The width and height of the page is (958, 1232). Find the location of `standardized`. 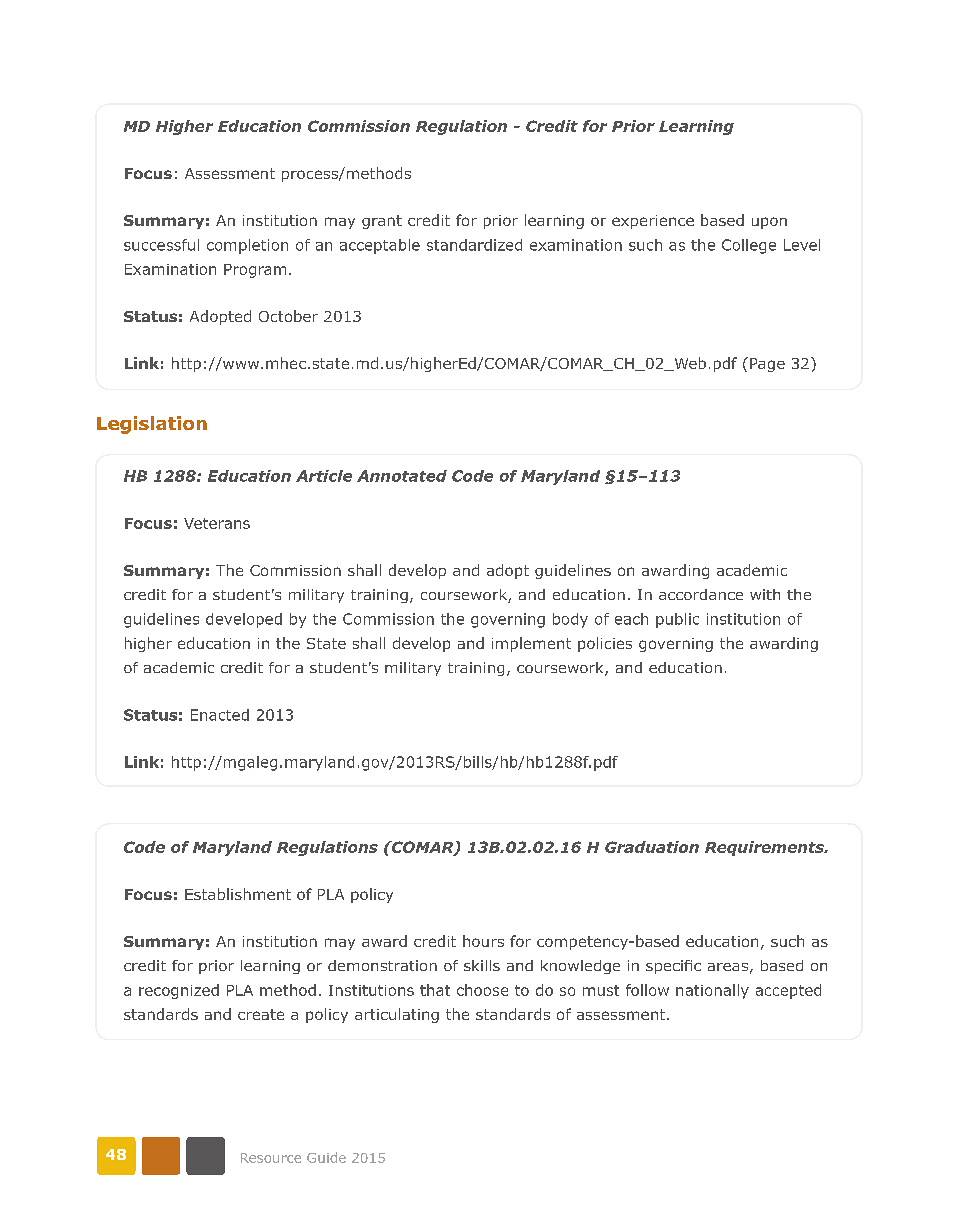

standardized is located at coordinates (474, 245).
